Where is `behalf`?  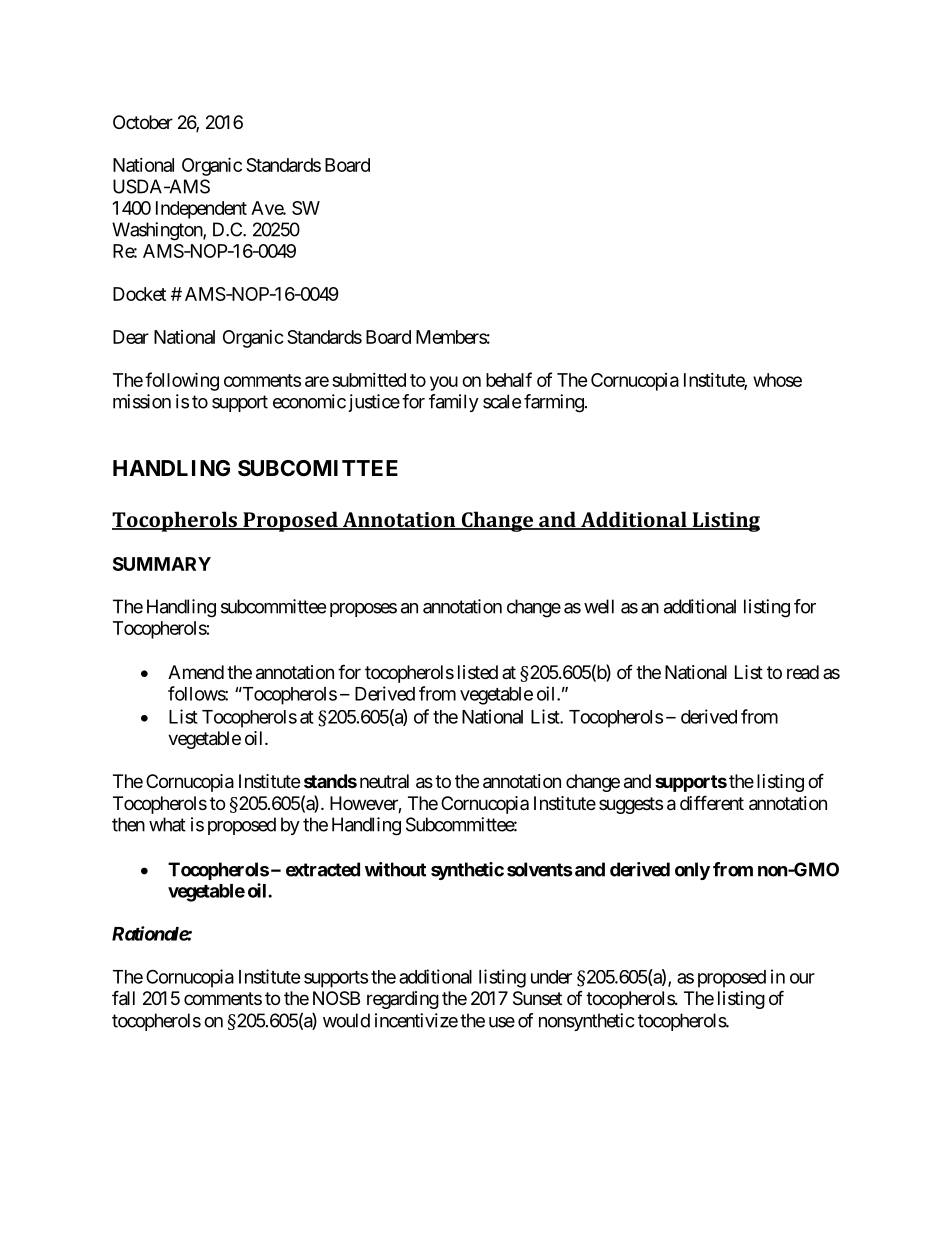
behalf is located at coordinates (509, 379).
